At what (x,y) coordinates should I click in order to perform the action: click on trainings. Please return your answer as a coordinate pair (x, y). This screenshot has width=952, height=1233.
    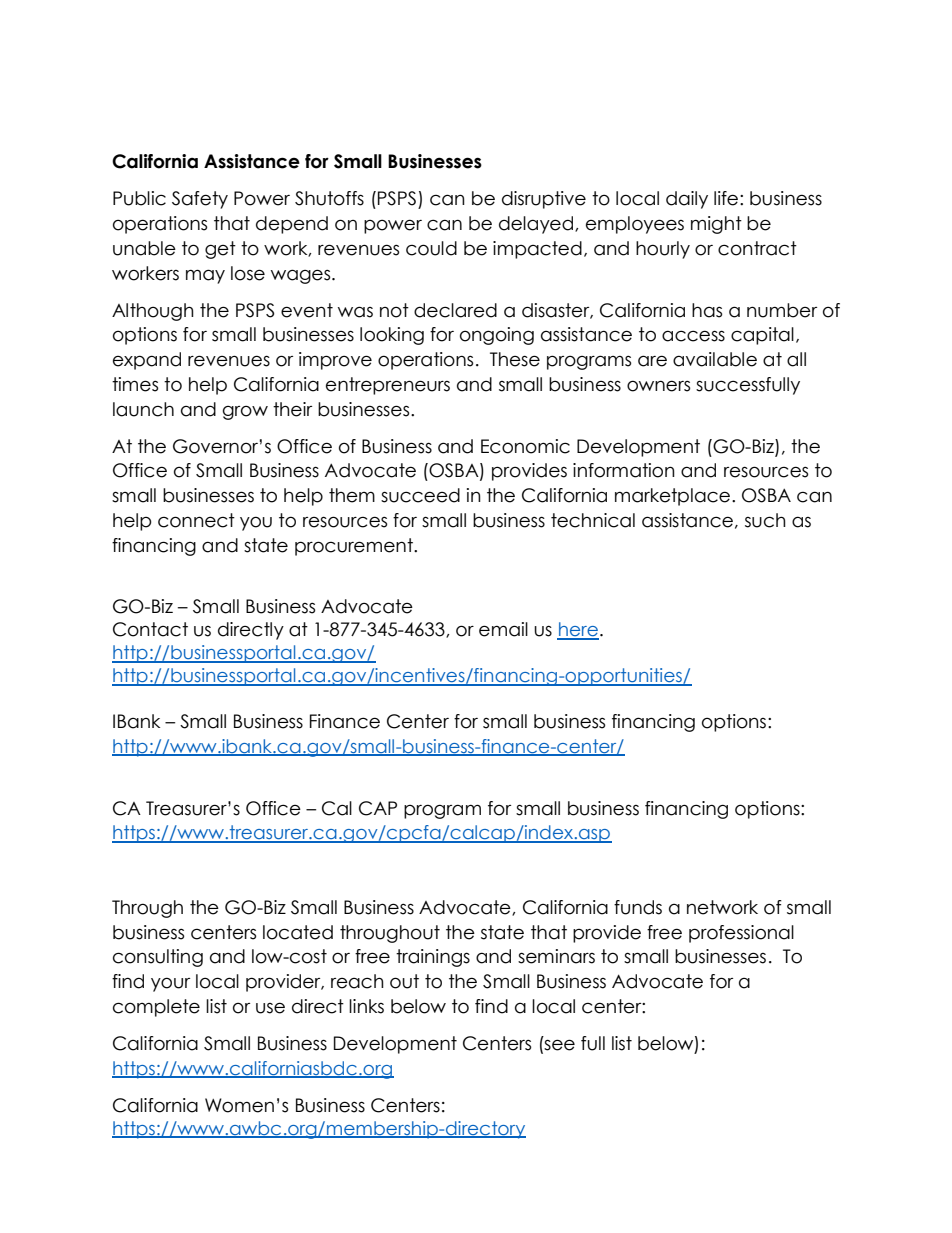
    Looking at the image, I should click on (433, 958).
